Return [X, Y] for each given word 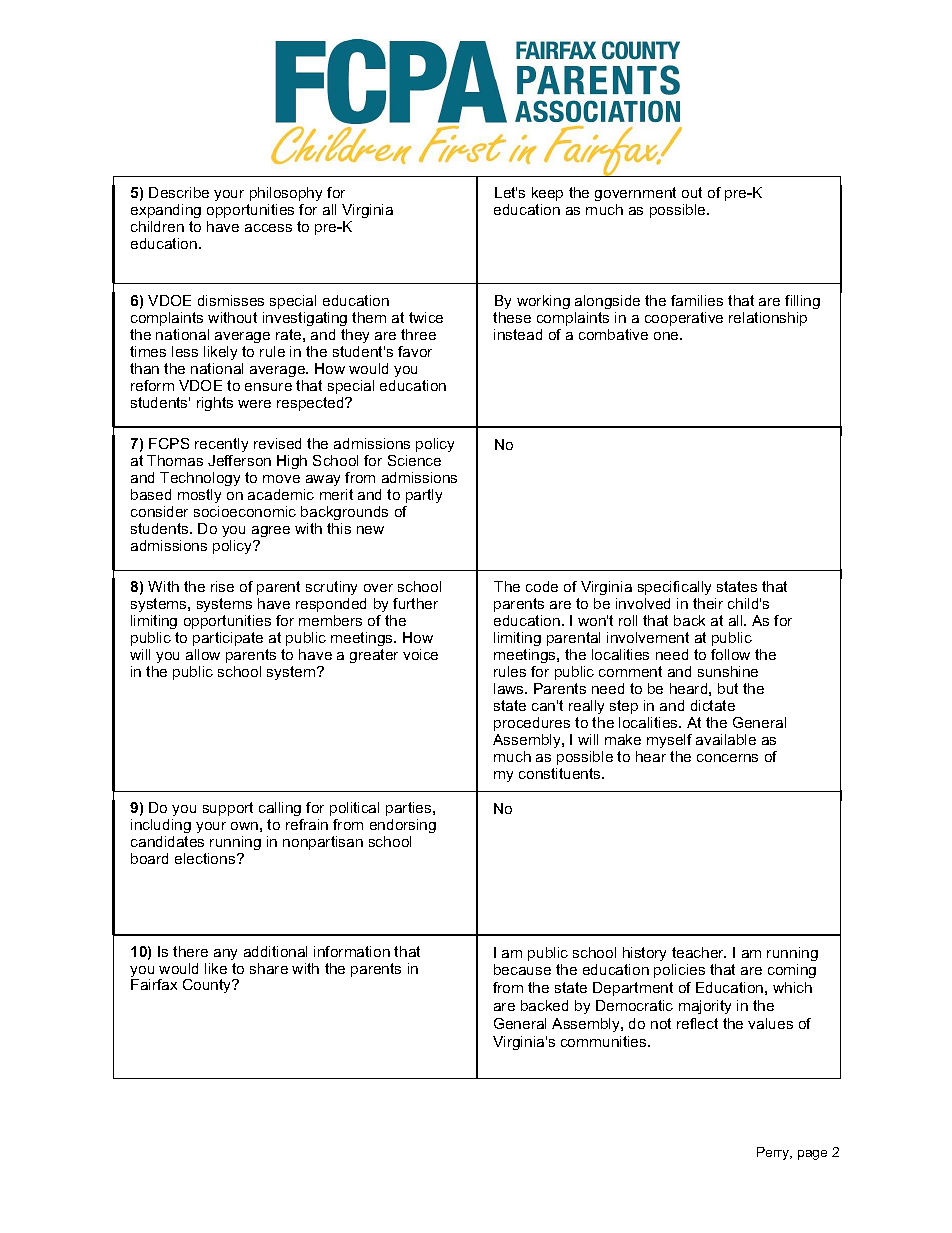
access [268, 228]
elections [206, 858]
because [522, 969]
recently [221, 445]
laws [510, 688]
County [208, 986]
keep [547, 194]
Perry [774, 1153]
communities [605, 1041]
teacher [699, 952]
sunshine [728, 671]
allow [203, 654]
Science [414, 460]
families [697, 300]
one [667, 336]
